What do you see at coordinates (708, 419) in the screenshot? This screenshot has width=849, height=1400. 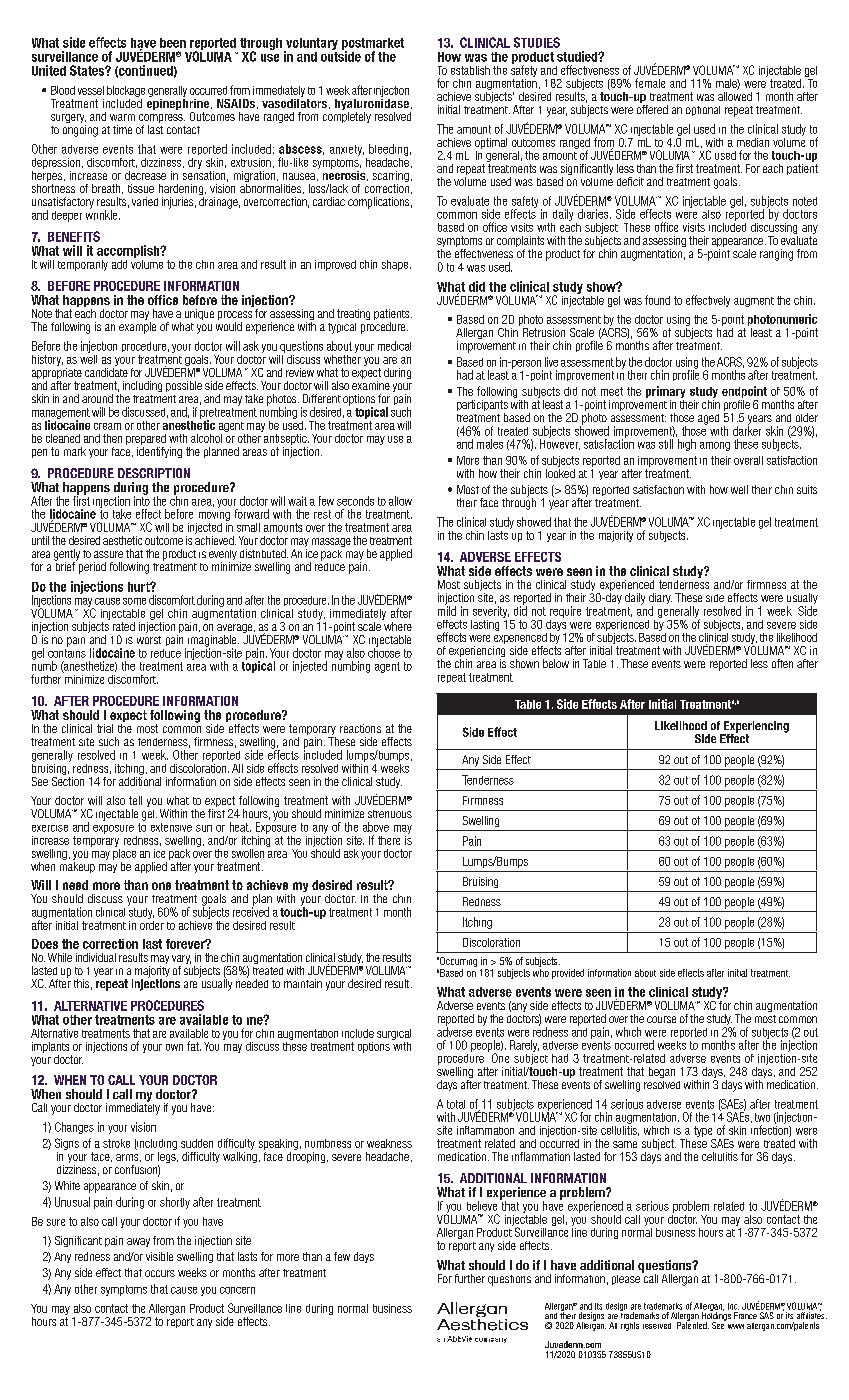 I see `aged` at bounding box center [708, 419].
